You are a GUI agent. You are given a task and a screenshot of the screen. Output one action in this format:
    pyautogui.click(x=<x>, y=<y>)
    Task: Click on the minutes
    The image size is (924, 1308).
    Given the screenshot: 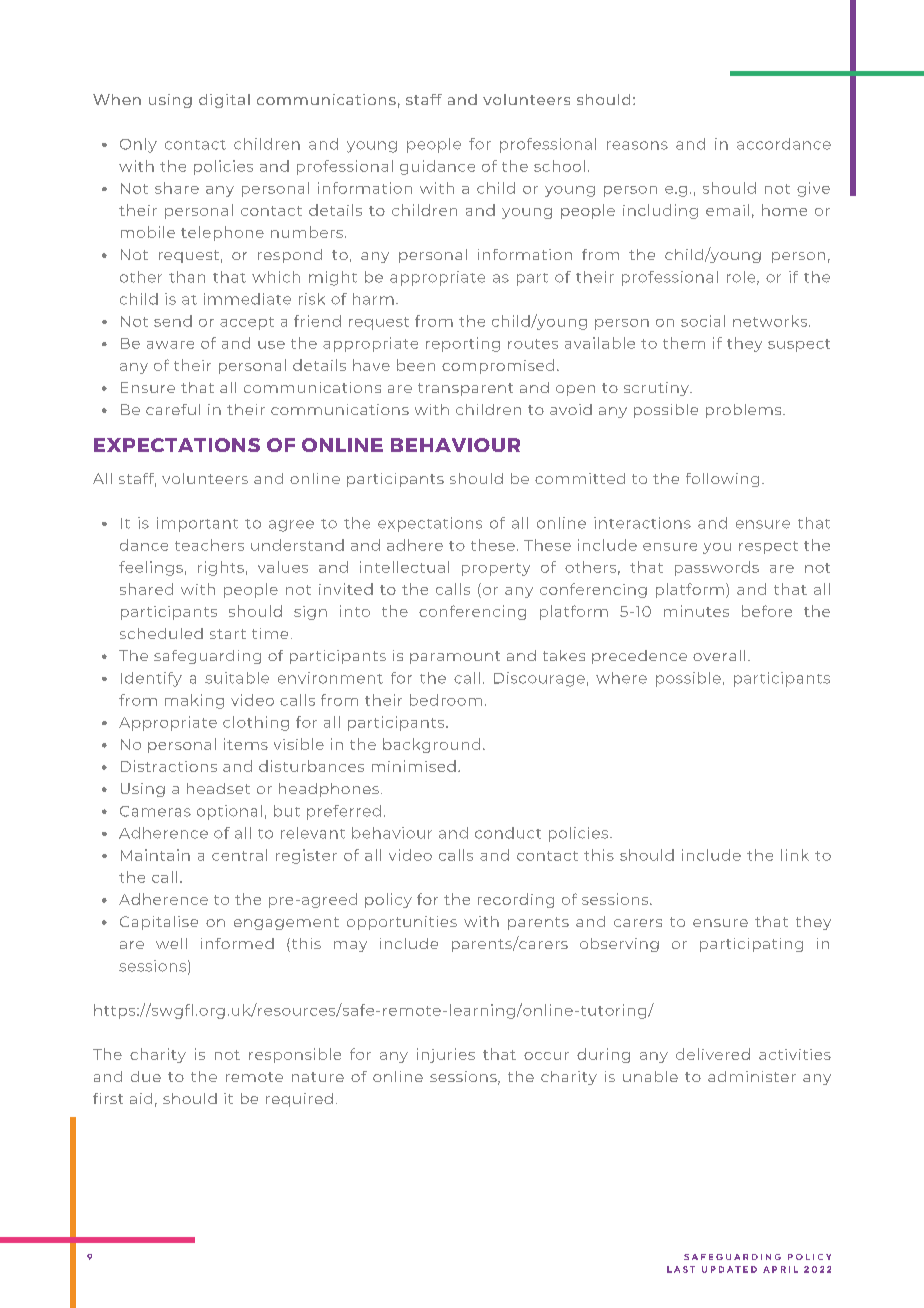 What is the action you would take?
    pyautogui.click(x=696, y=611)
